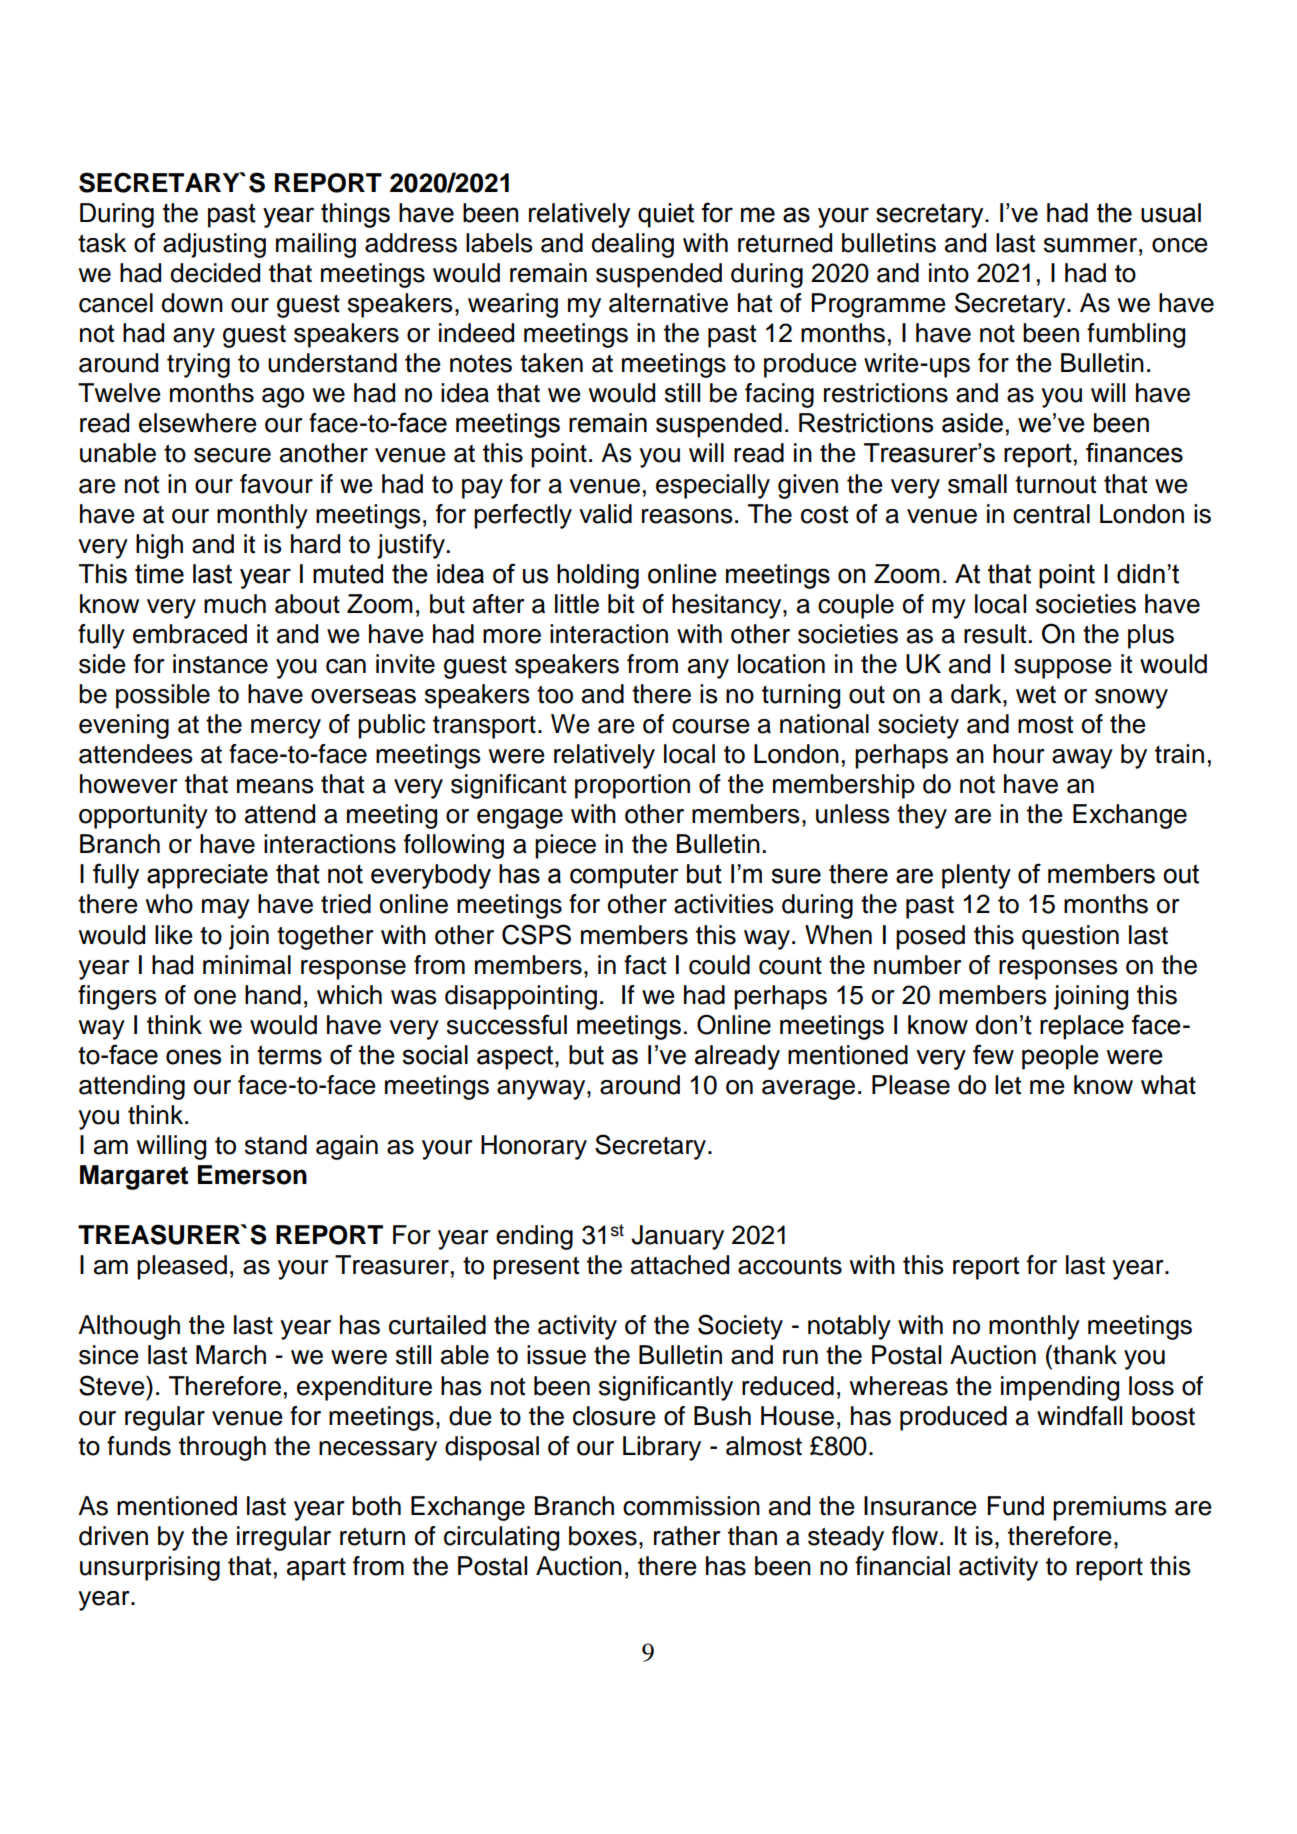 The image size is (1297, 1834). Describe the element at coordinates (624, 876) in the document. I see `computer` at that location.
